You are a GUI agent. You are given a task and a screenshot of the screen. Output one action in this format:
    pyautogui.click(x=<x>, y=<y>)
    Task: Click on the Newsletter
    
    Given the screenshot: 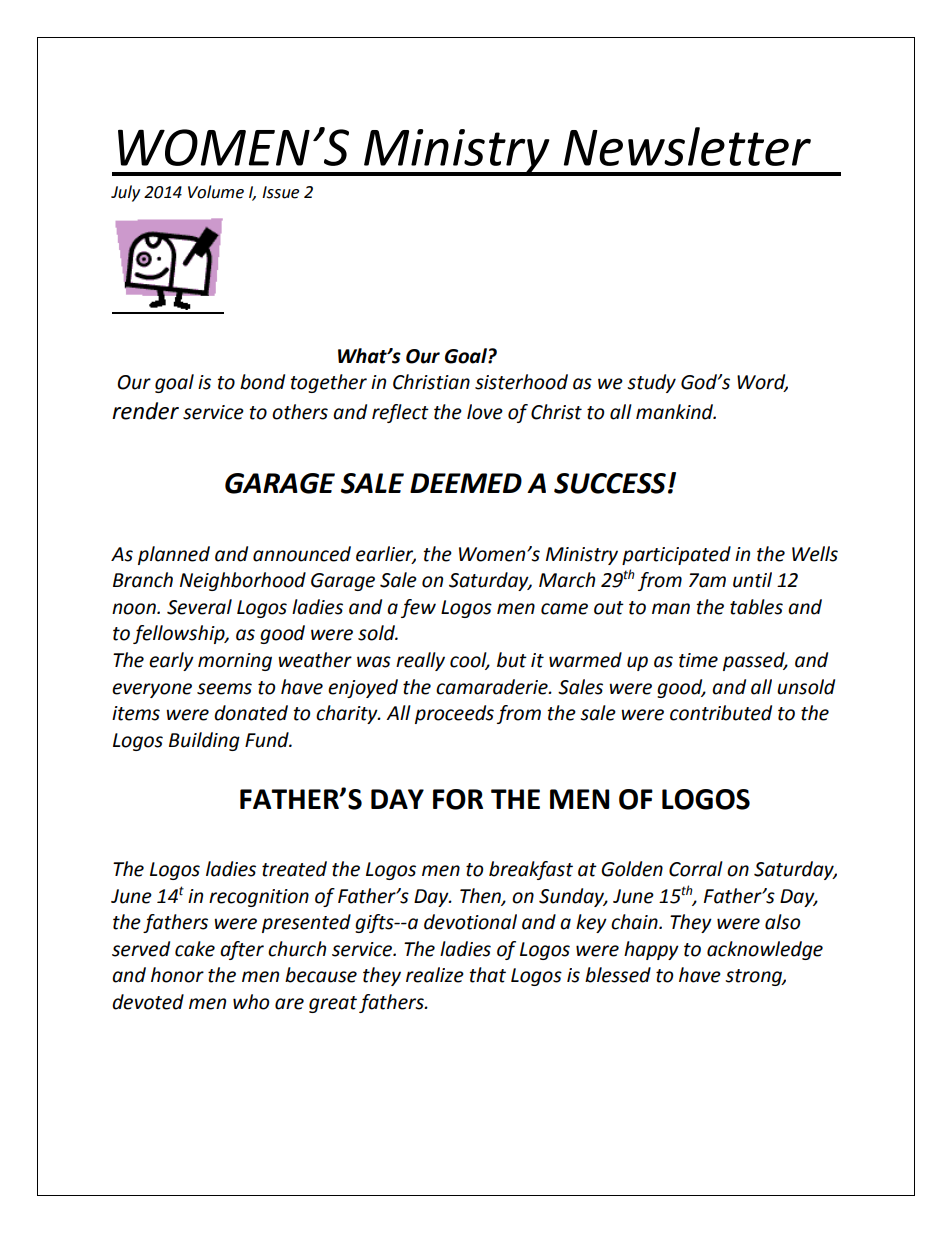 What is the action you would take?
    pyautogui.click(x=687, y=146)
